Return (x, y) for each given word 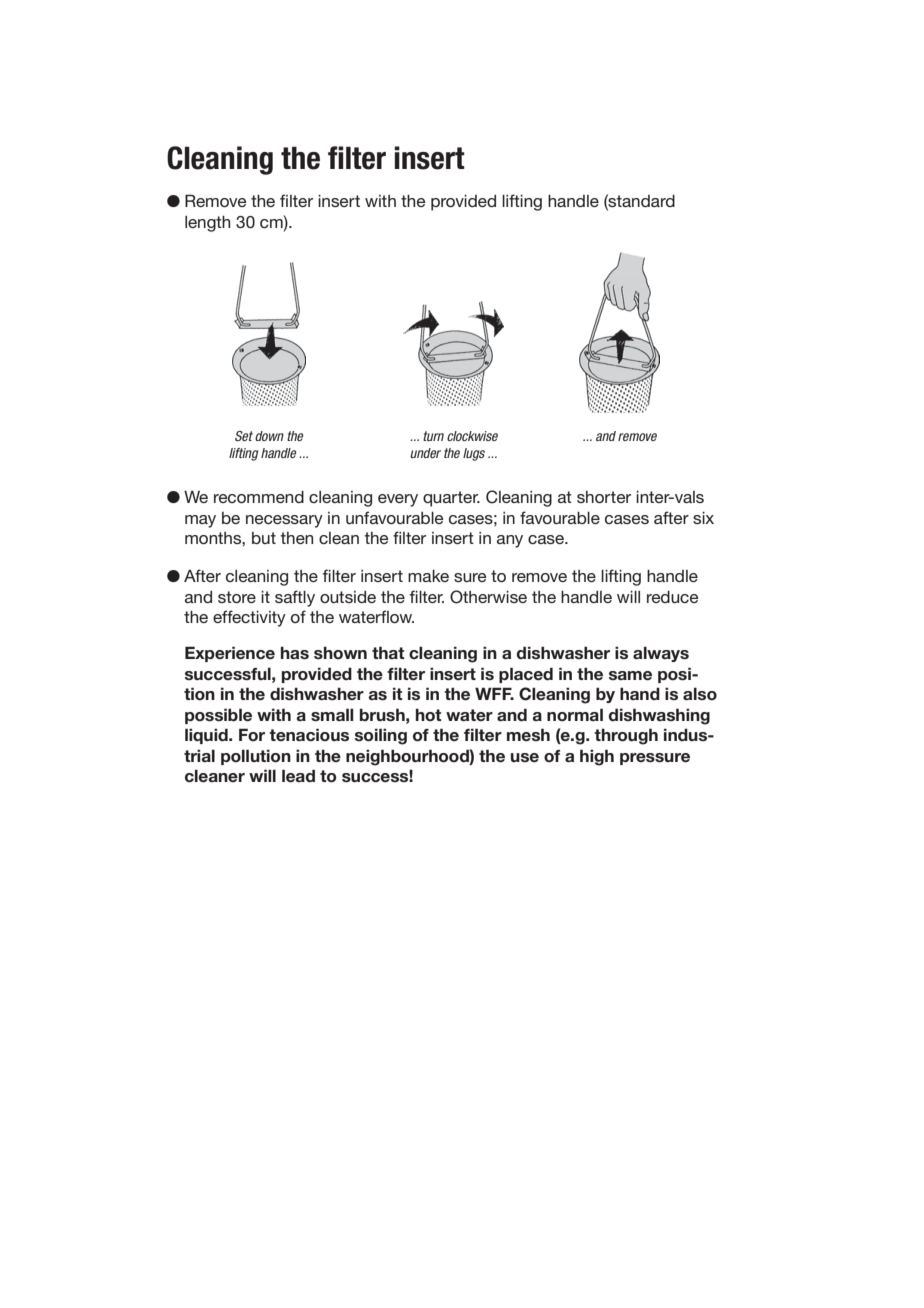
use (525, 758)
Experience (230, 654)
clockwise (472, 436)
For (252, 735)
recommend (259, 497)
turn (433, 436)
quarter (451, 499)
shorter (604, 497)
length (207, 224)
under (425, 453)
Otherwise (488, 597)
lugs (474, 454)
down (269, 436)
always (661, 654)
